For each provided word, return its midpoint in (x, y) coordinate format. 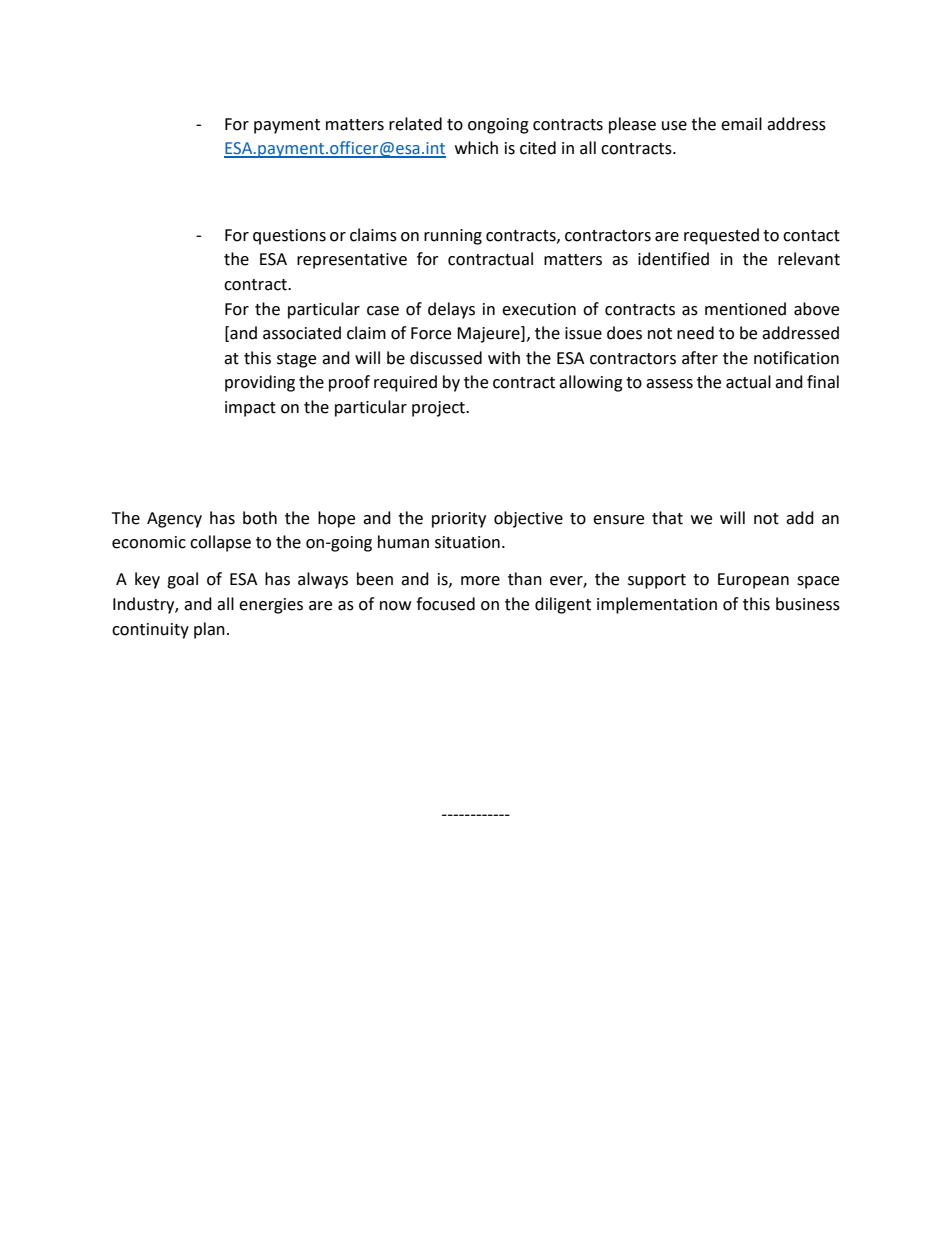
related (415, 124)
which (476, 148)
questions (289, 237)
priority (459, 520)
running (453, 237)
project (439, 409)
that (667, 518)
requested (721, 236)
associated (302, 333)
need (695, 333)
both (260, 518)
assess (669, 384)
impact (250, 409)
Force (431, 333)
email (741, 124)
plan (209, 630)
